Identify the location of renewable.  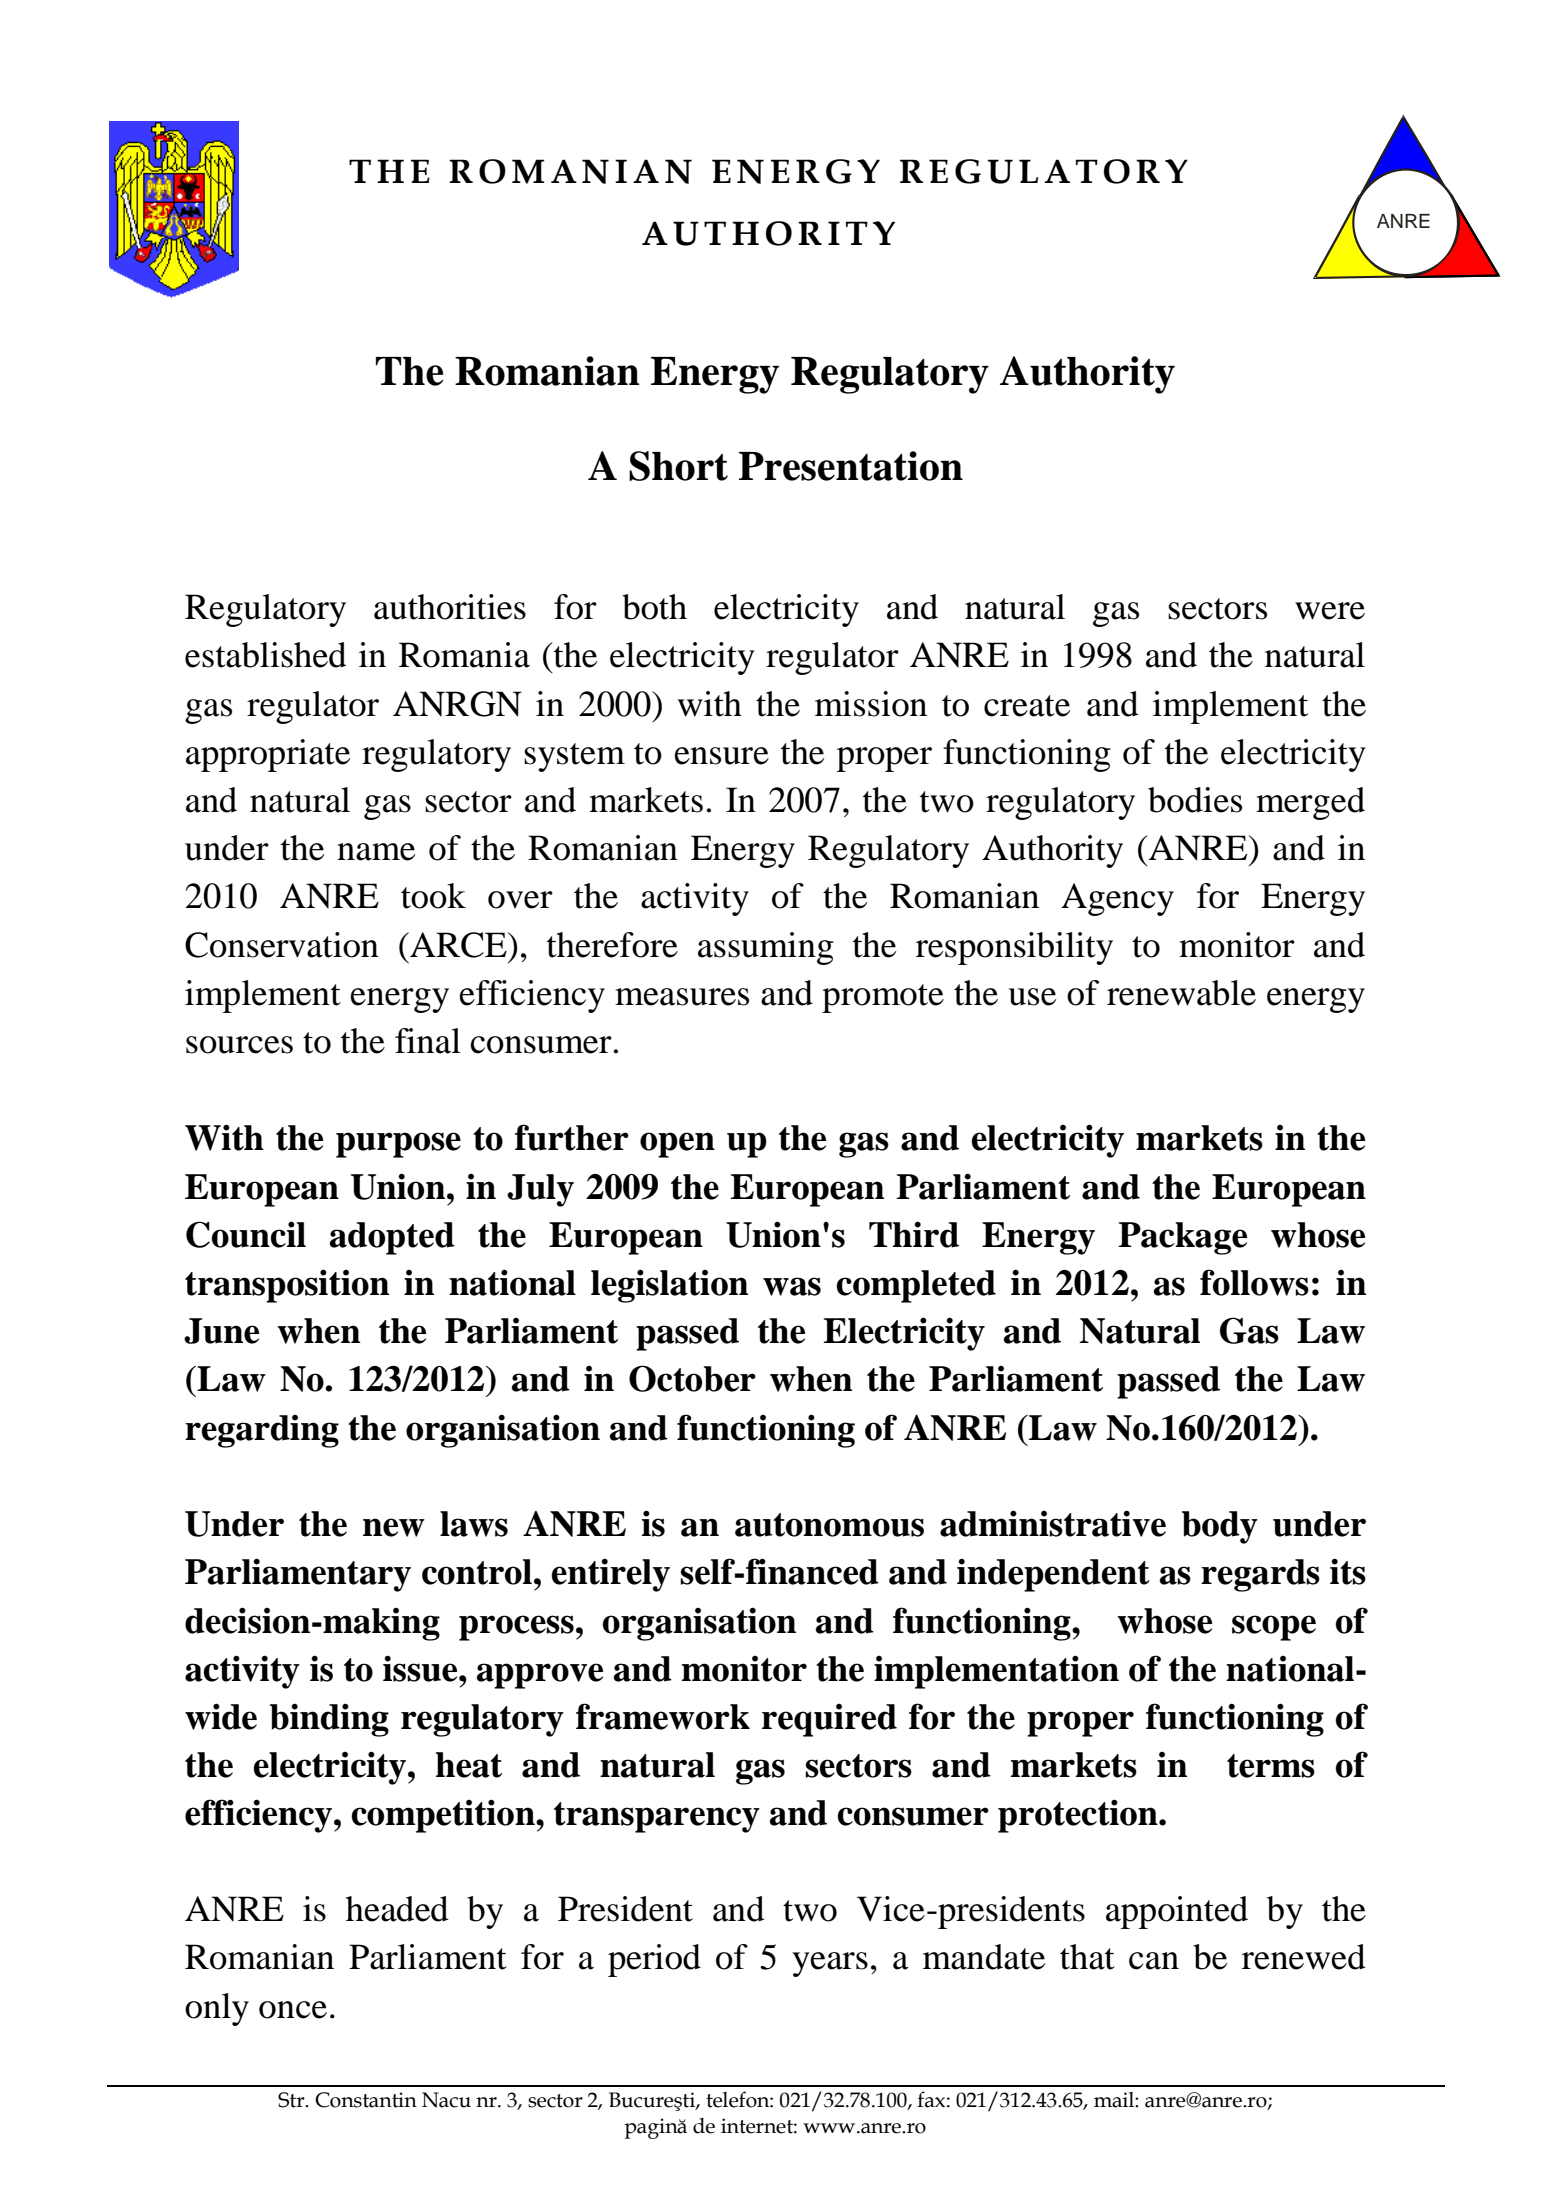
(1181, 993).
